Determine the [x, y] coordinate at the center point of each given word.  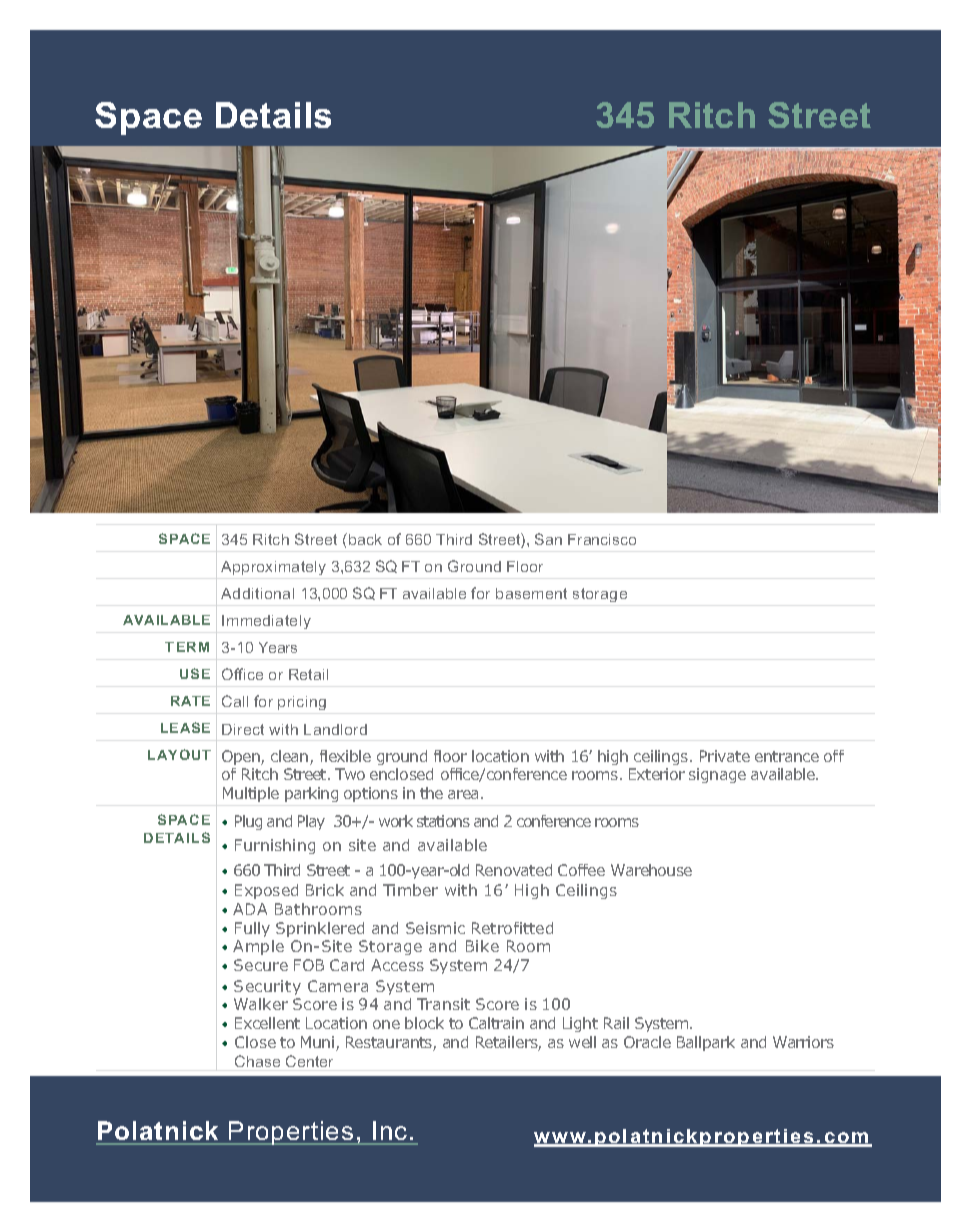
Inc [390, 1130]
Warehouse [651, 870]
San [548, 539]
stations [443, 821]
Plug [248, 822]
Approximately [273, 568]
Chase [257, 1061]
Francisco [602, 539]
